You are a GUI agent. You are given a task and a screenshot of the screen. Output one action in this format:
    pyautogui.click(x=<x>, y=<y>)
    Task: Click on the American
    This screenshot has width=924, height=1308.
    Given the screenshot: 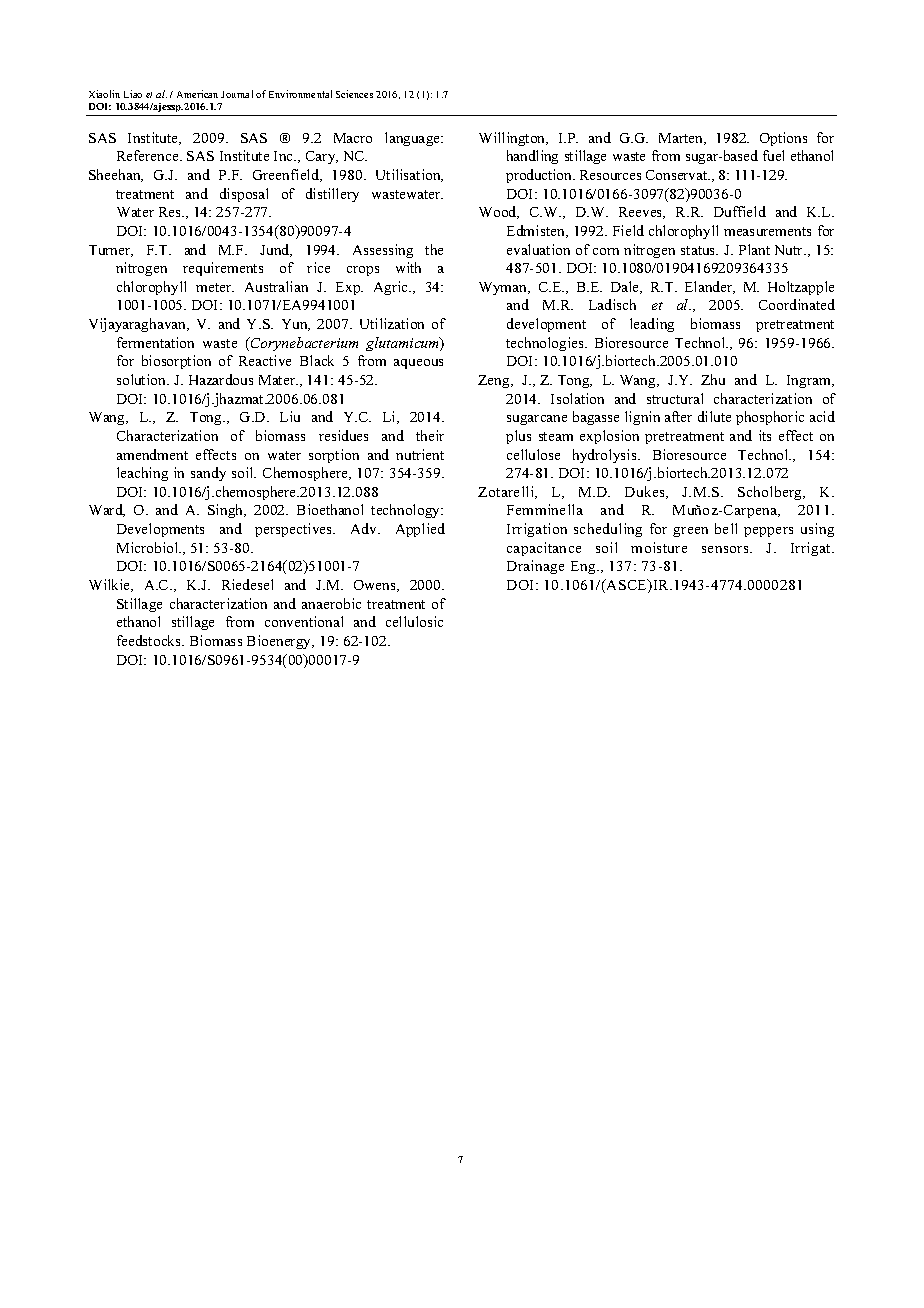 What is the action you would take?
    pyautogui.click(x=197, y=94)
